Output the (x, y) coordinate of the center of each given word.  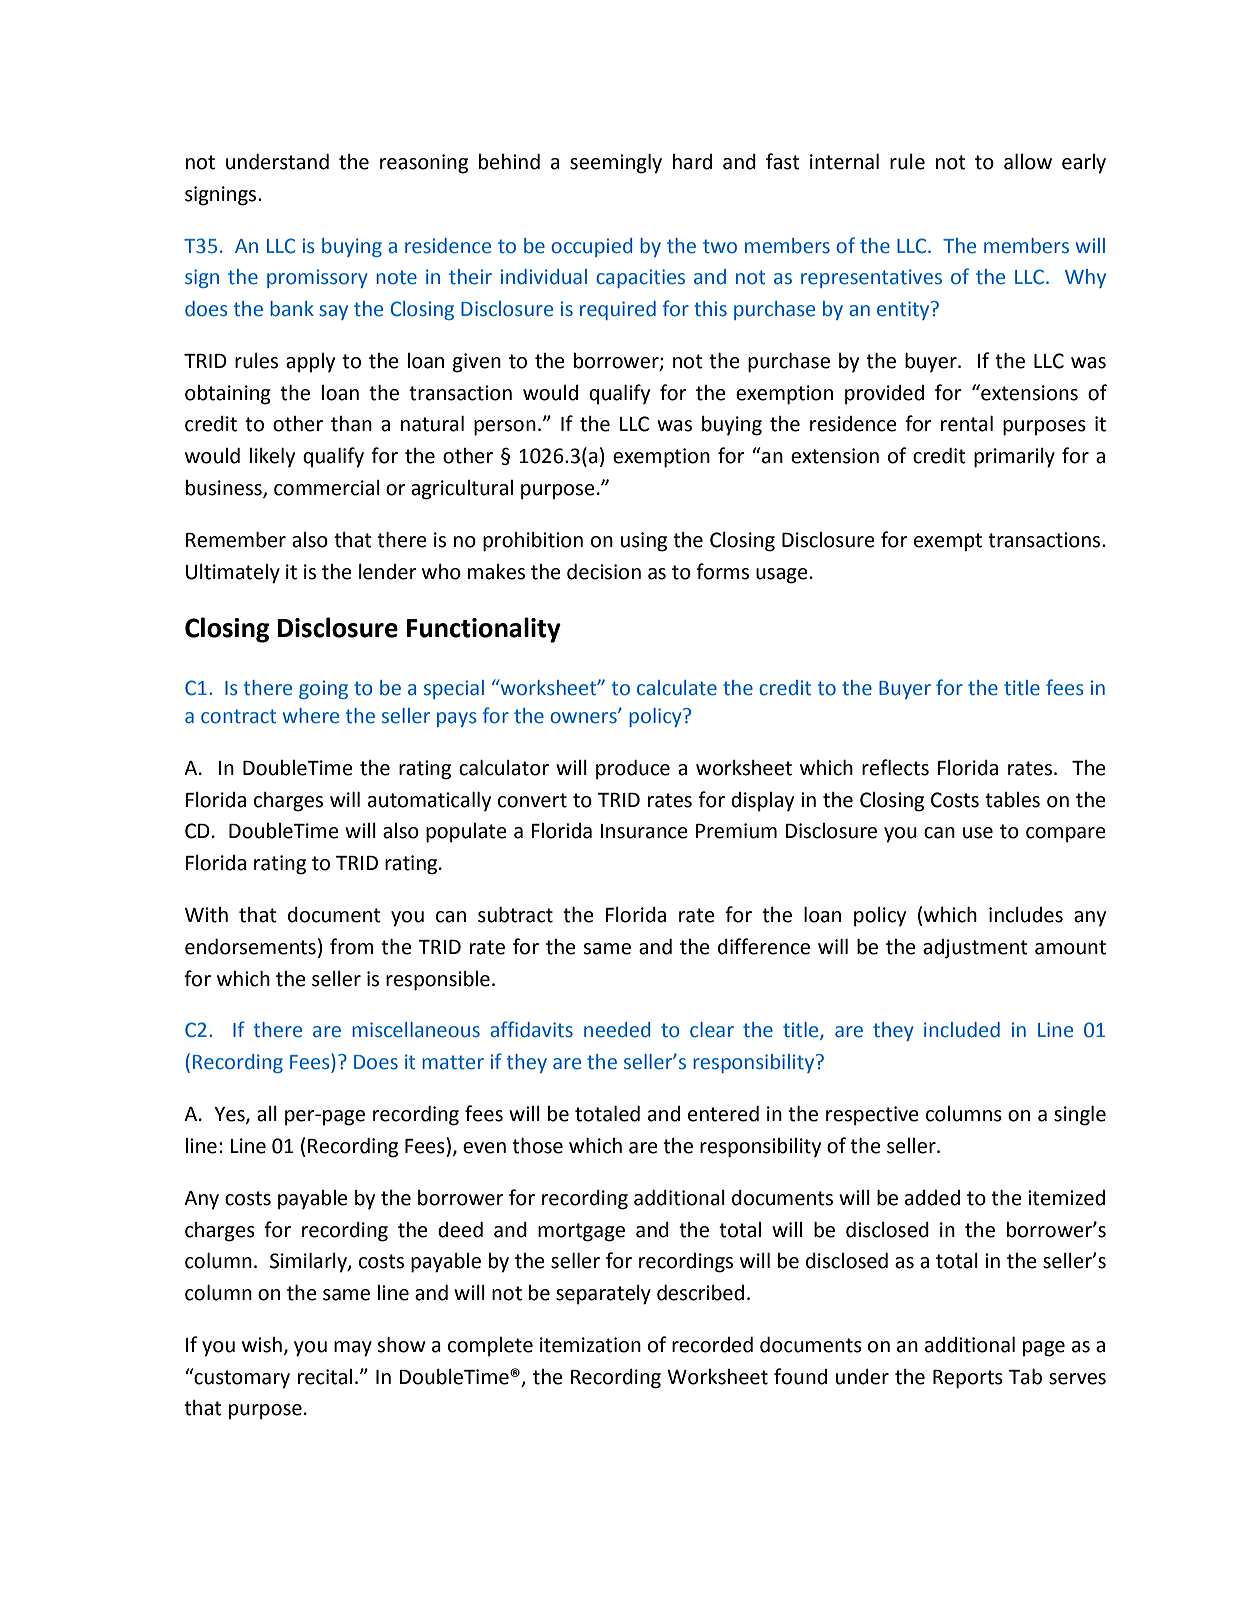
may (353, 1349)
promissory (317, 278)
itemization (590, 1345)
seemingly (616, 163)
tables (1012, 800)
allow (1028, 161)
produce (633, 770)
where (311, 716)
